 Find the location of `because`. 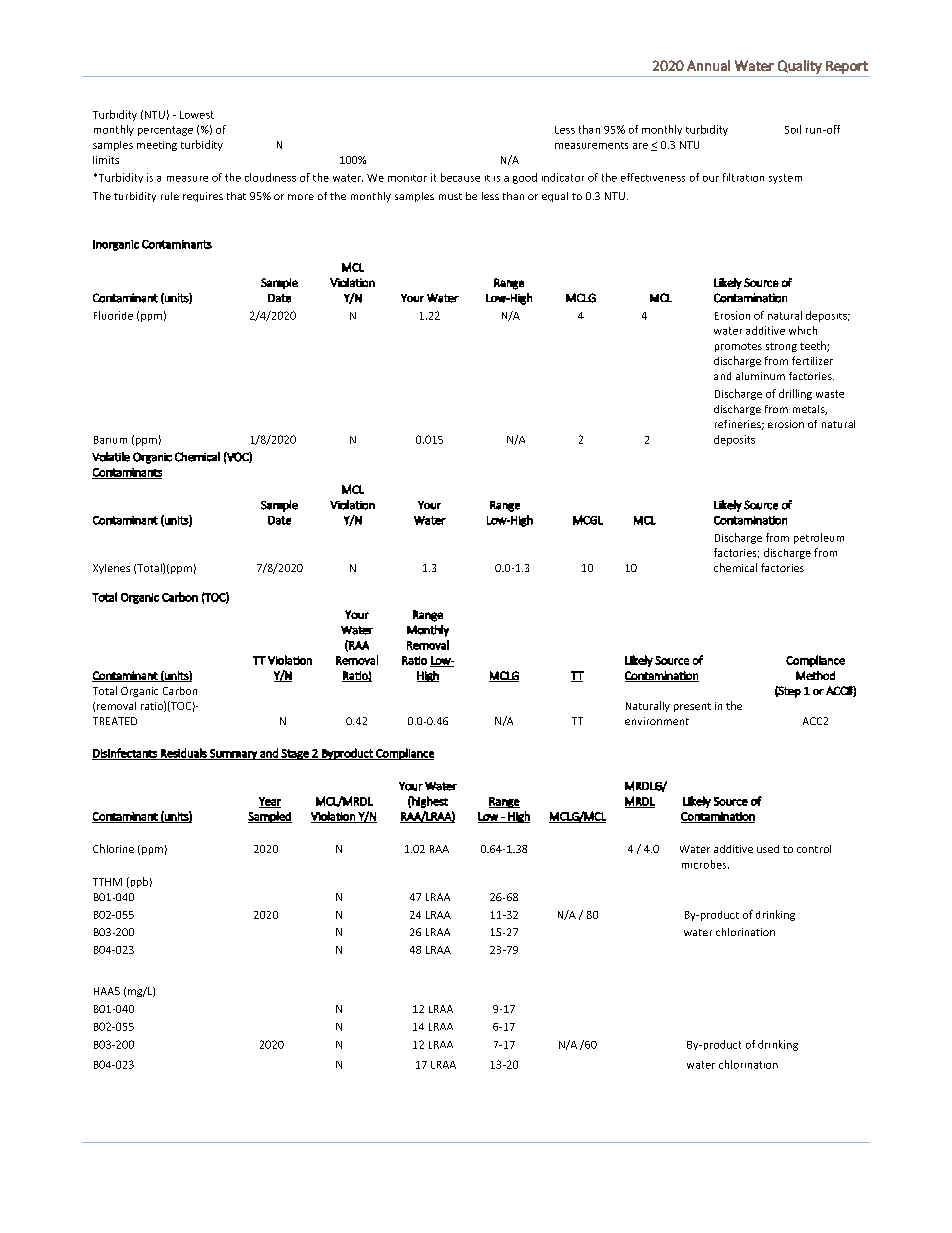

because is located at coordinates (460, 177).
